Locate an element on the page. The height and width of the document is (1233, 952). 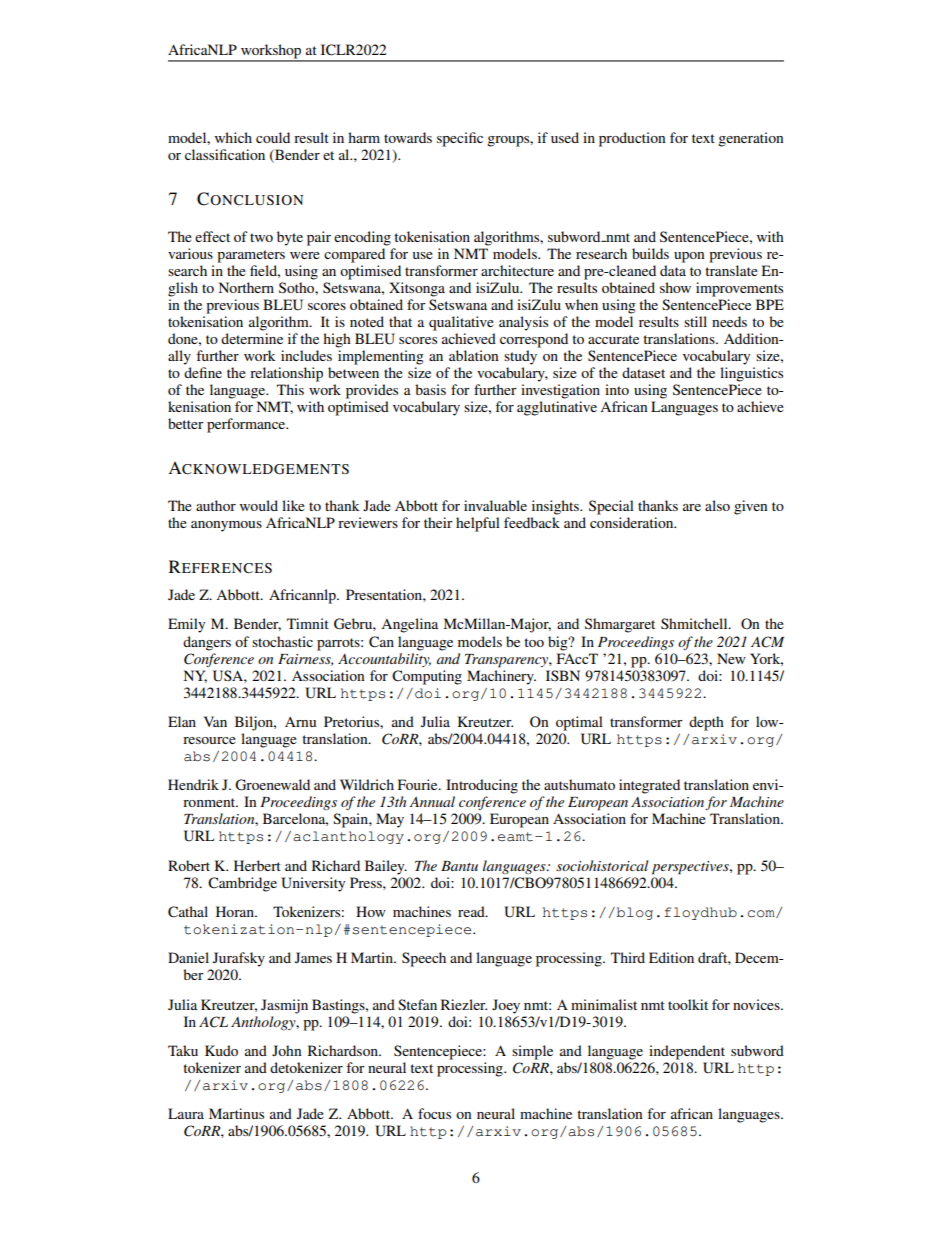
generation is located at coordinates (751, 139).
